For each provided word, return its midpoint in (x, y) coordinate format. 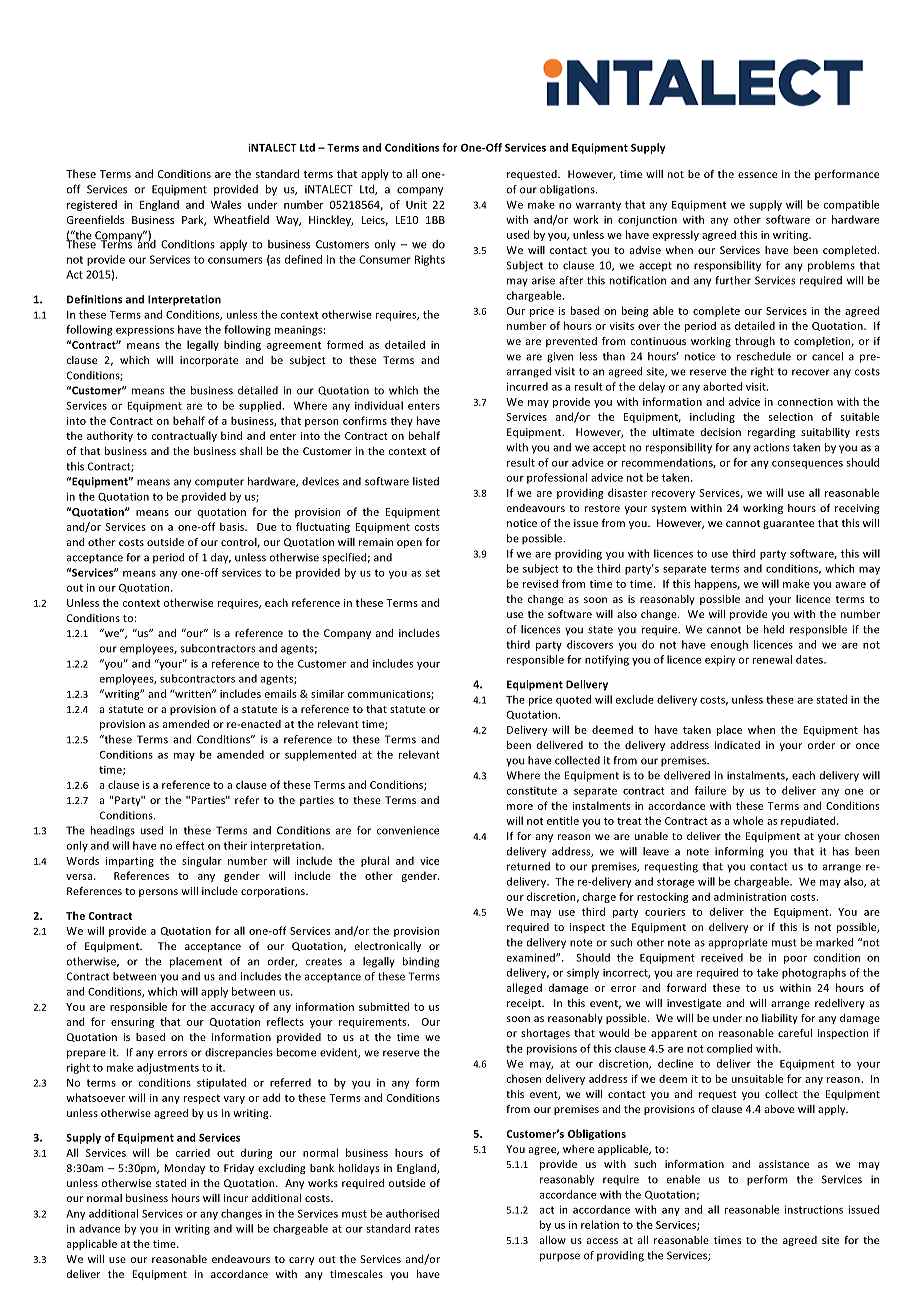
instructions (814, 1209)
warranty (598, 206)
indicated (737, 745)
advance (99, 1228)
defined (303, 259)
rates (427, 1229)
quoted (573, 700)
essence (757, 175)
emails (280, 693)
